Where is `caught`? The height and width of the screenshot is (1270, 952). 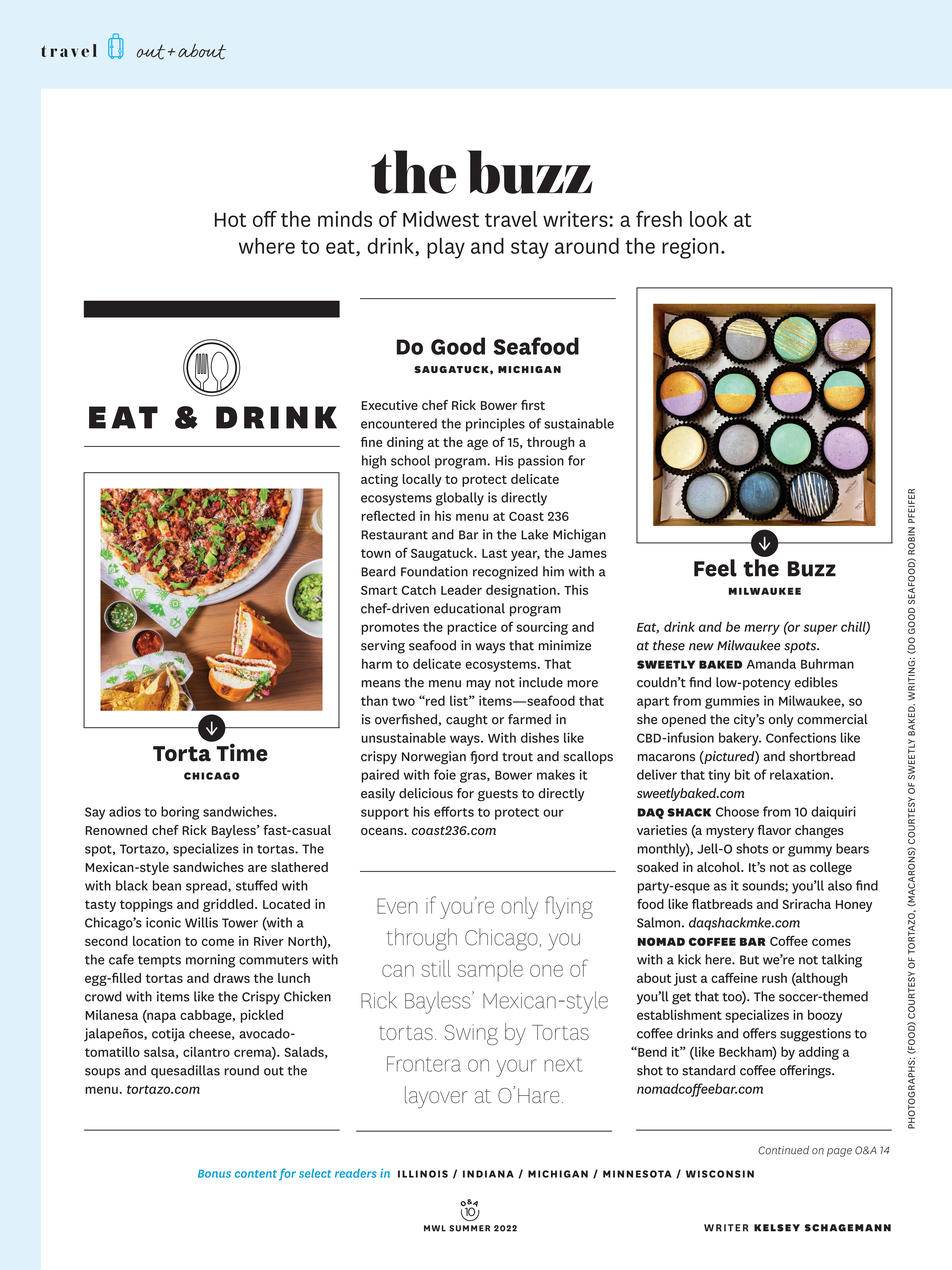
caught is located at coordinates (467, 721).
